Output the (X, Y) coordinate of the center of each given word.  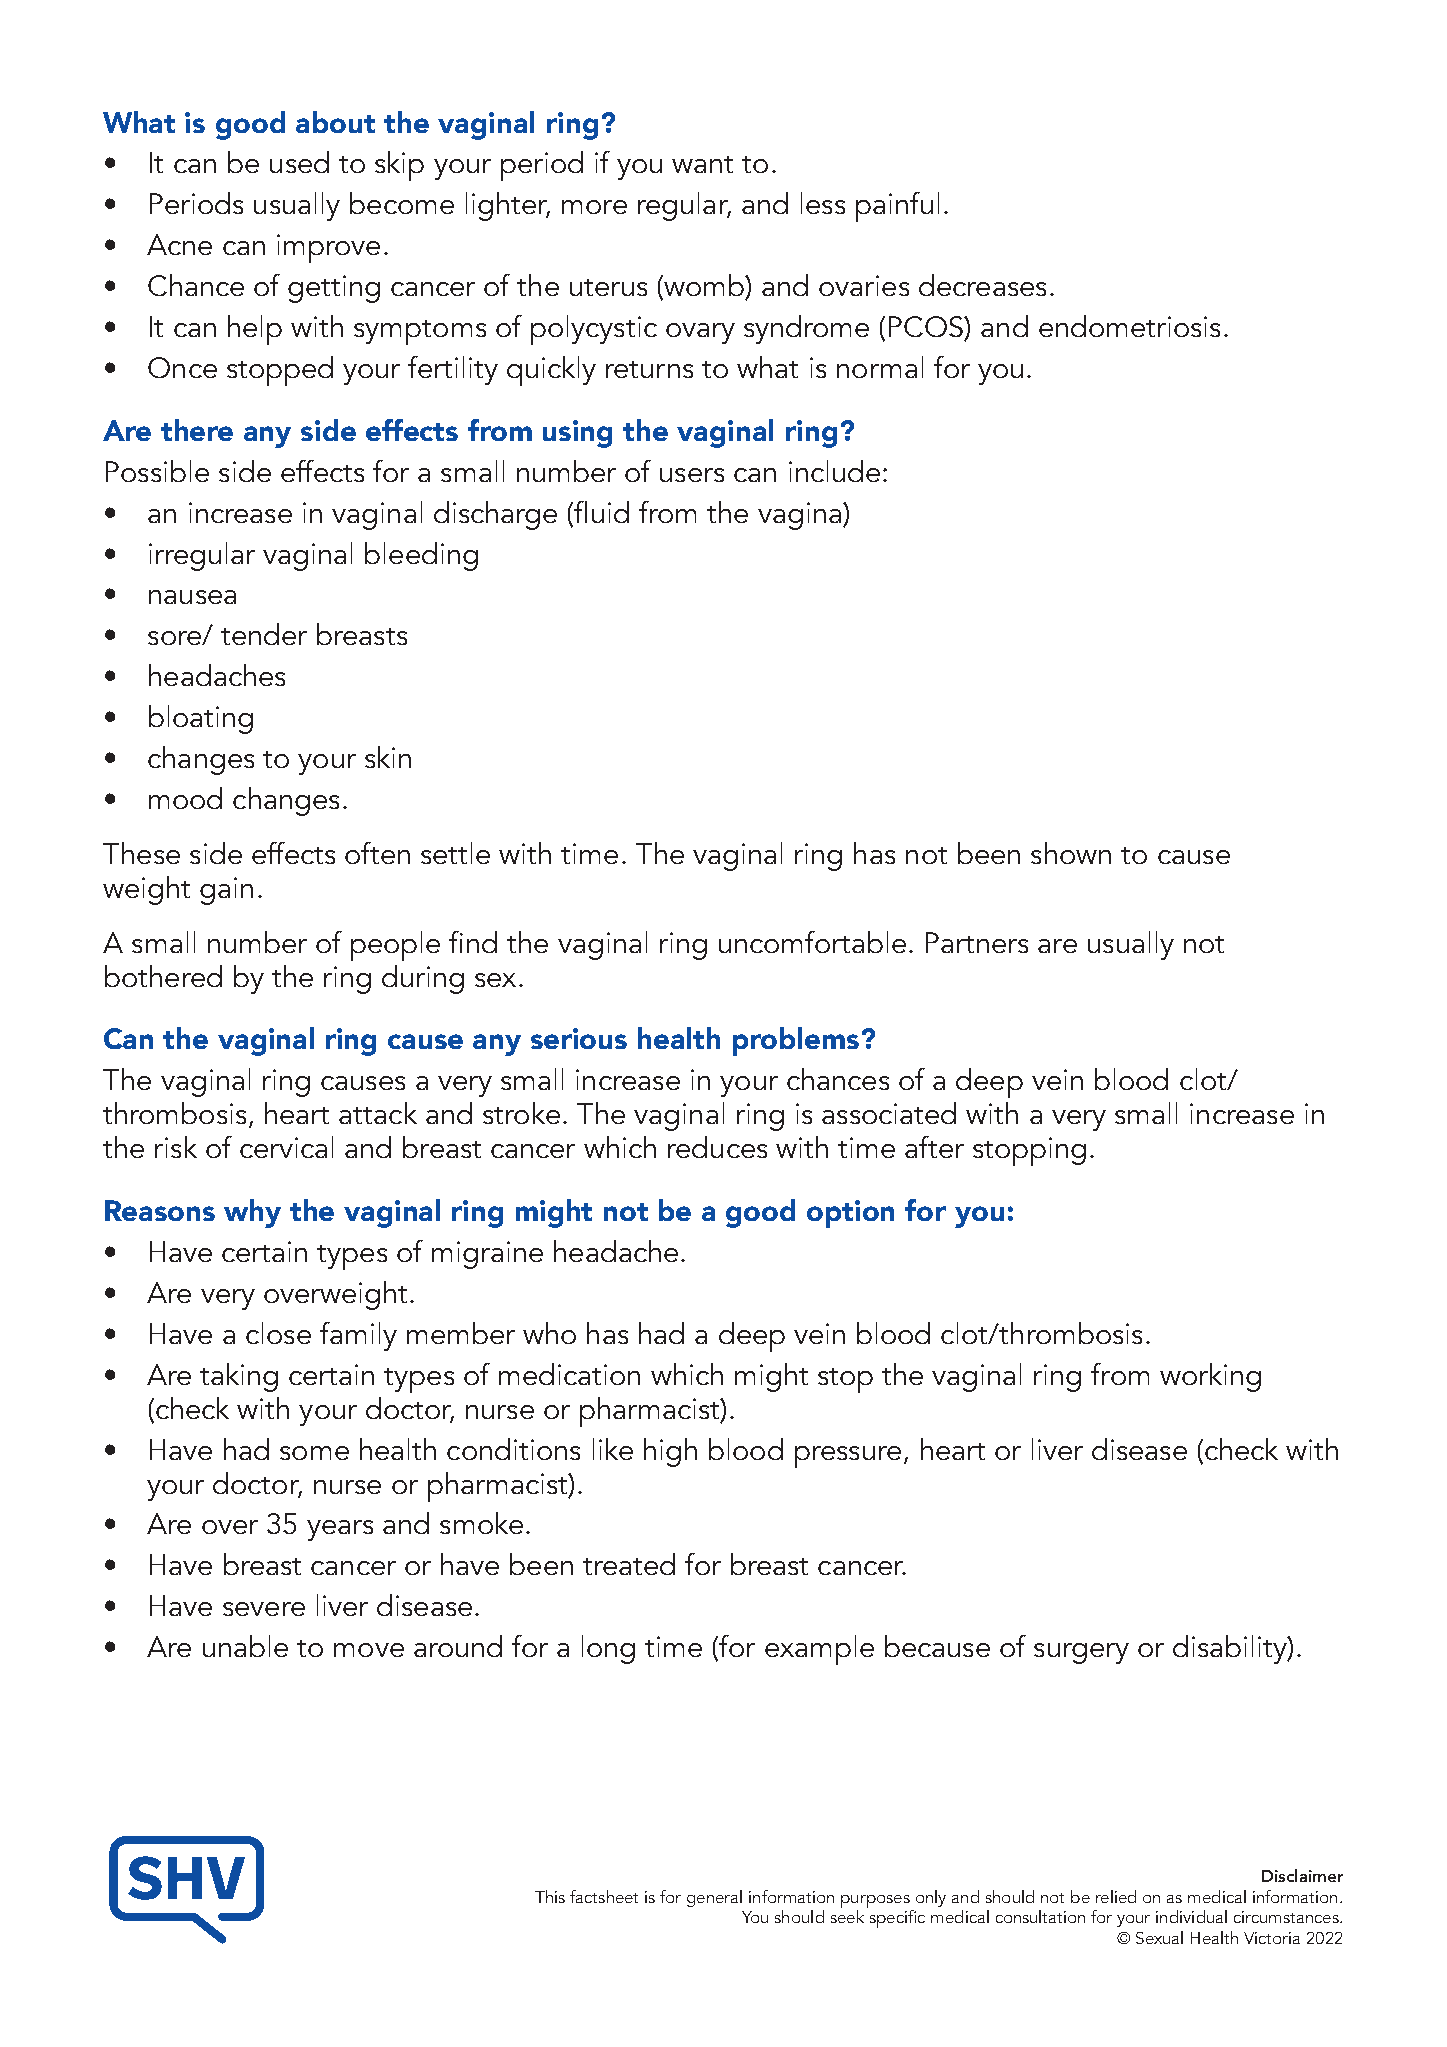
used (299, 162)
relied (1116, 1896)
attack (378, 1113)
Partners (977, 942)
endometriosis (1129, 326)
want (702, 164)
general (714, 1898)
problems (796, 1041)
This (550, 1896)
